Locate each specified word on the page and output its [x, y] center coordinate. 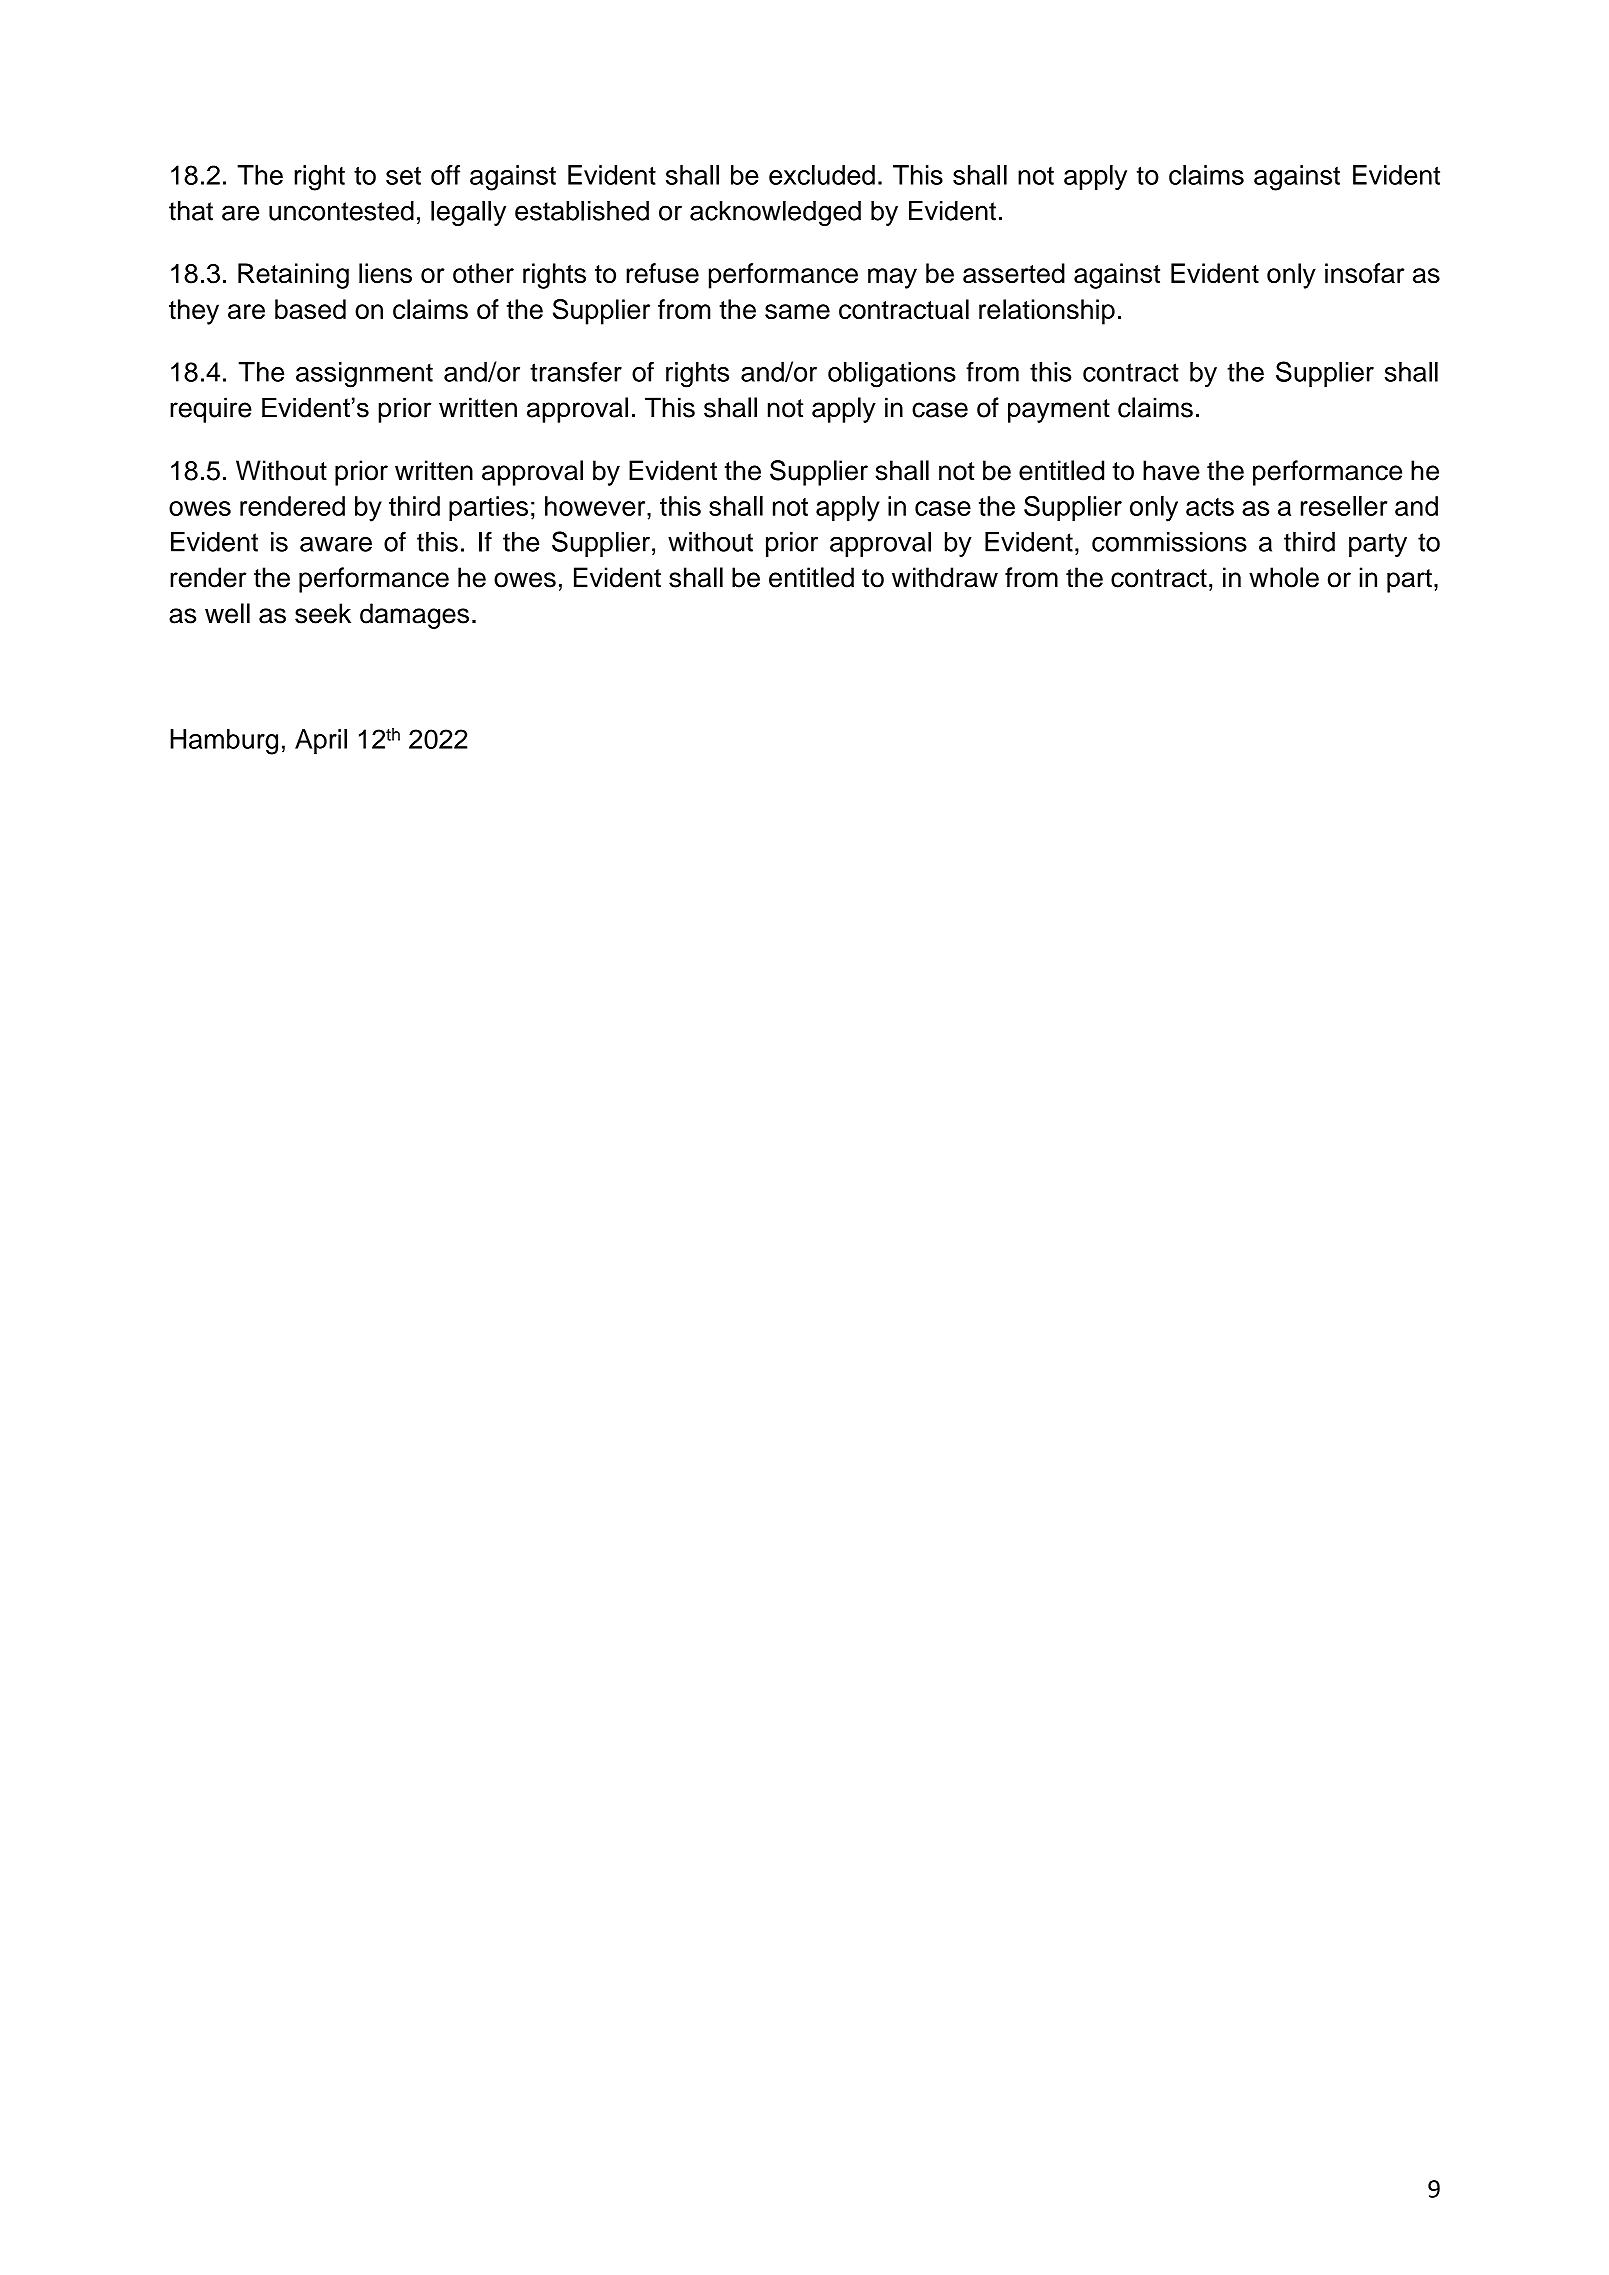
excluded [822, 175]
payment [1059, 411]
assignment [364, 375]
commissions [1169, 542]
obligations [892, 375]
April [321, 741]
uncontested [341, 211]
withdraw [945, 577]
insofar [1365, 273]
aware [336, 544]
